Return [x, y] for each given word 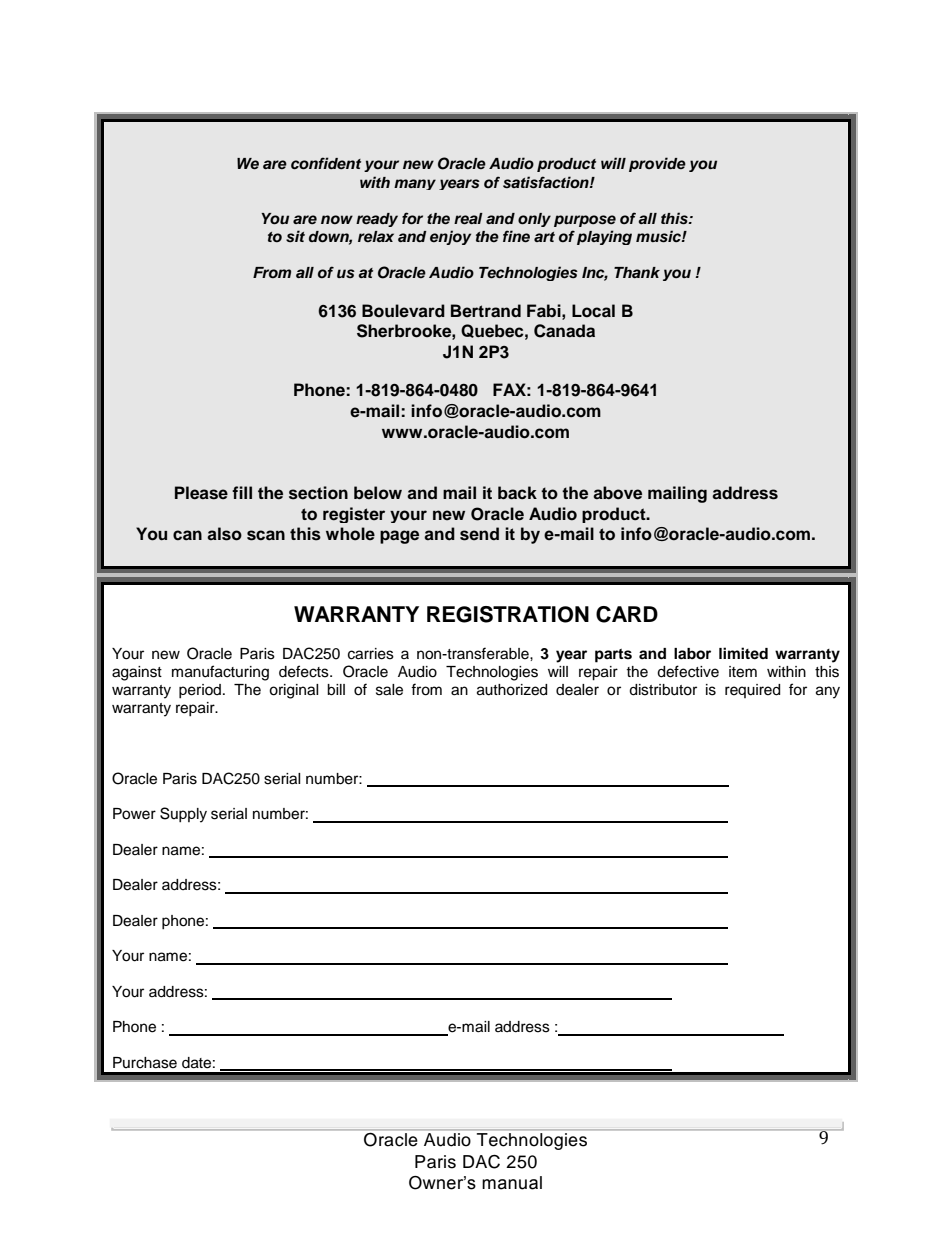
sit [295, 236]
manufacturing [220, 673]
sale [389, 690]
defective [688, 671]
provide [657, 164]
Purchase [145, 1063]
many [415, 184]
